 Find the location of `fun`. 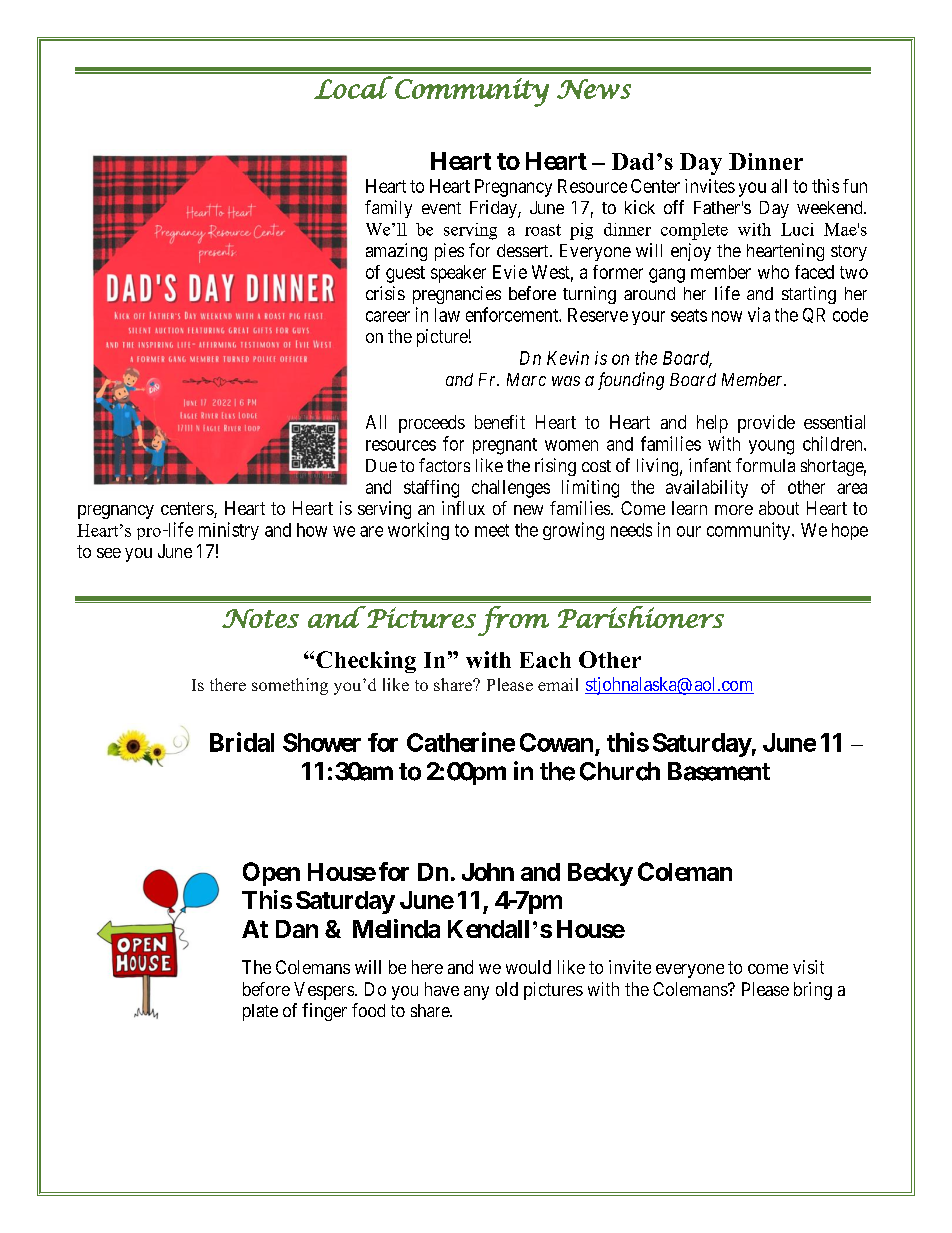

fun is located at coordinates (855, 186).
